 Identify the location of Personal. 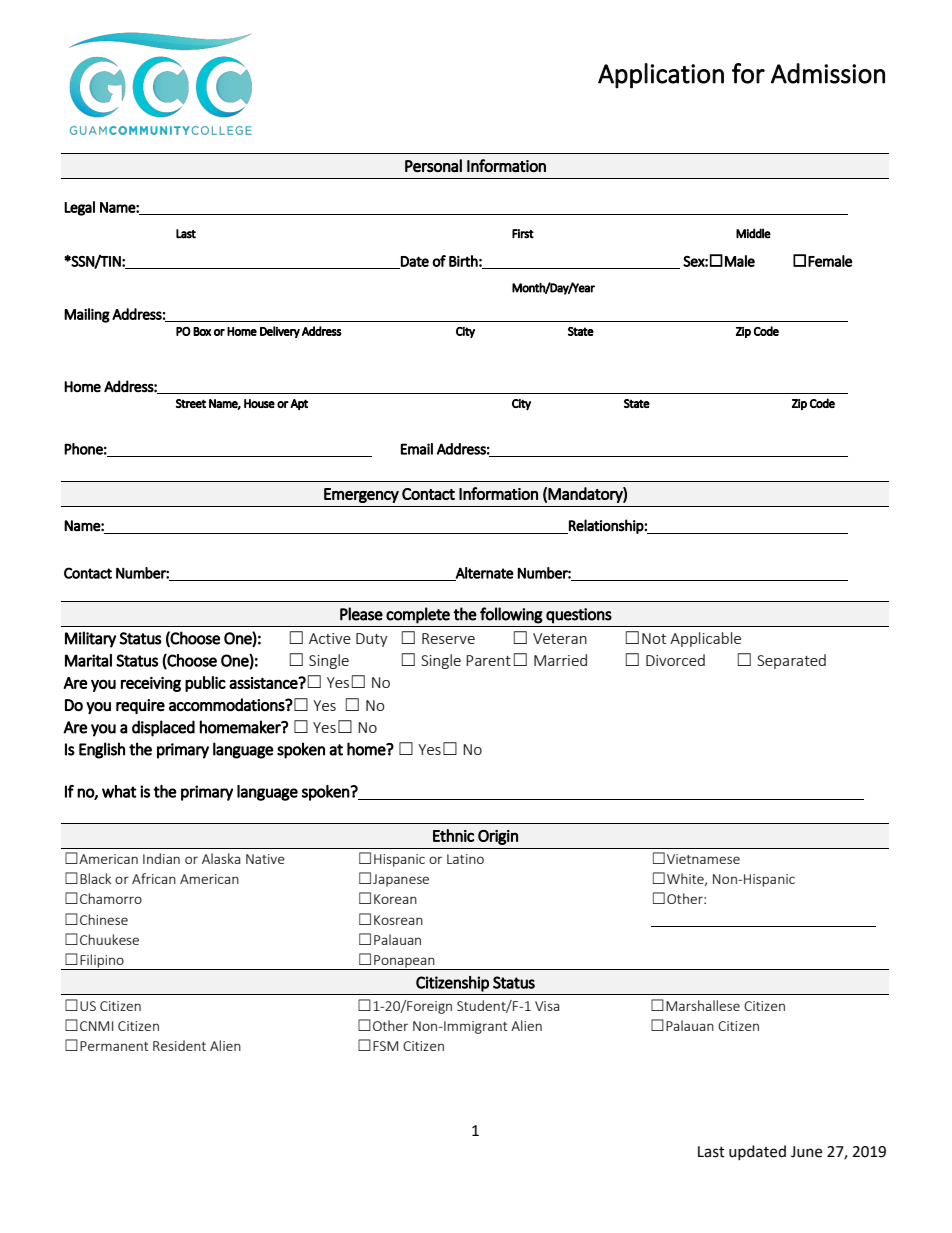
(433, 165).
